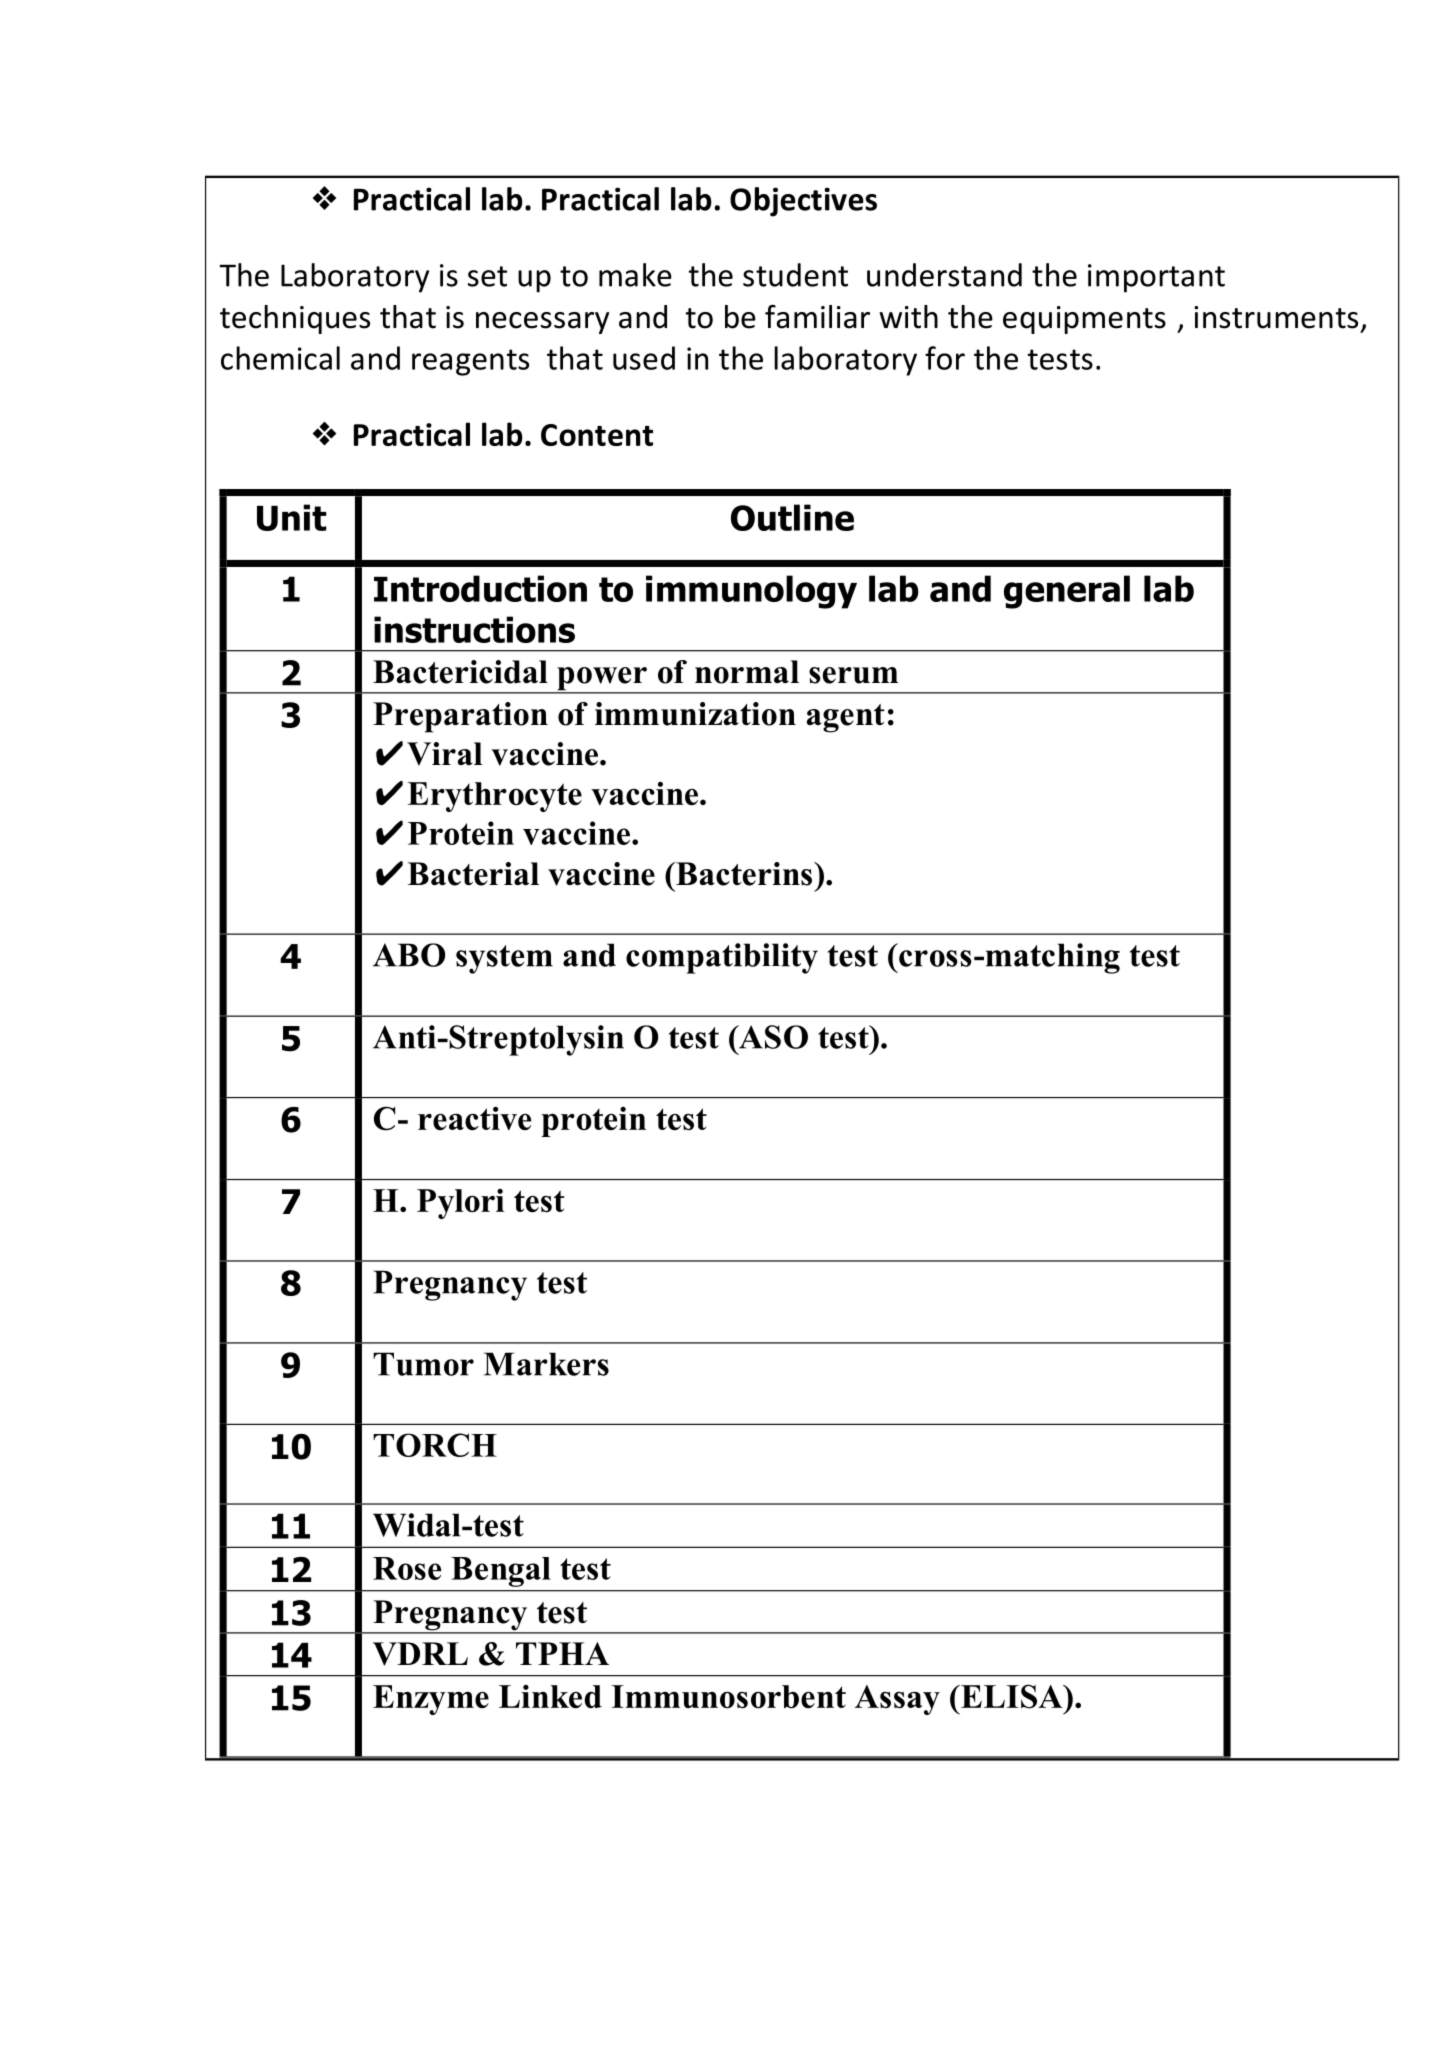  What do you see at coordinates (487, 276) in the screenshot?
I see `set` at bounding box center [487, 276].
